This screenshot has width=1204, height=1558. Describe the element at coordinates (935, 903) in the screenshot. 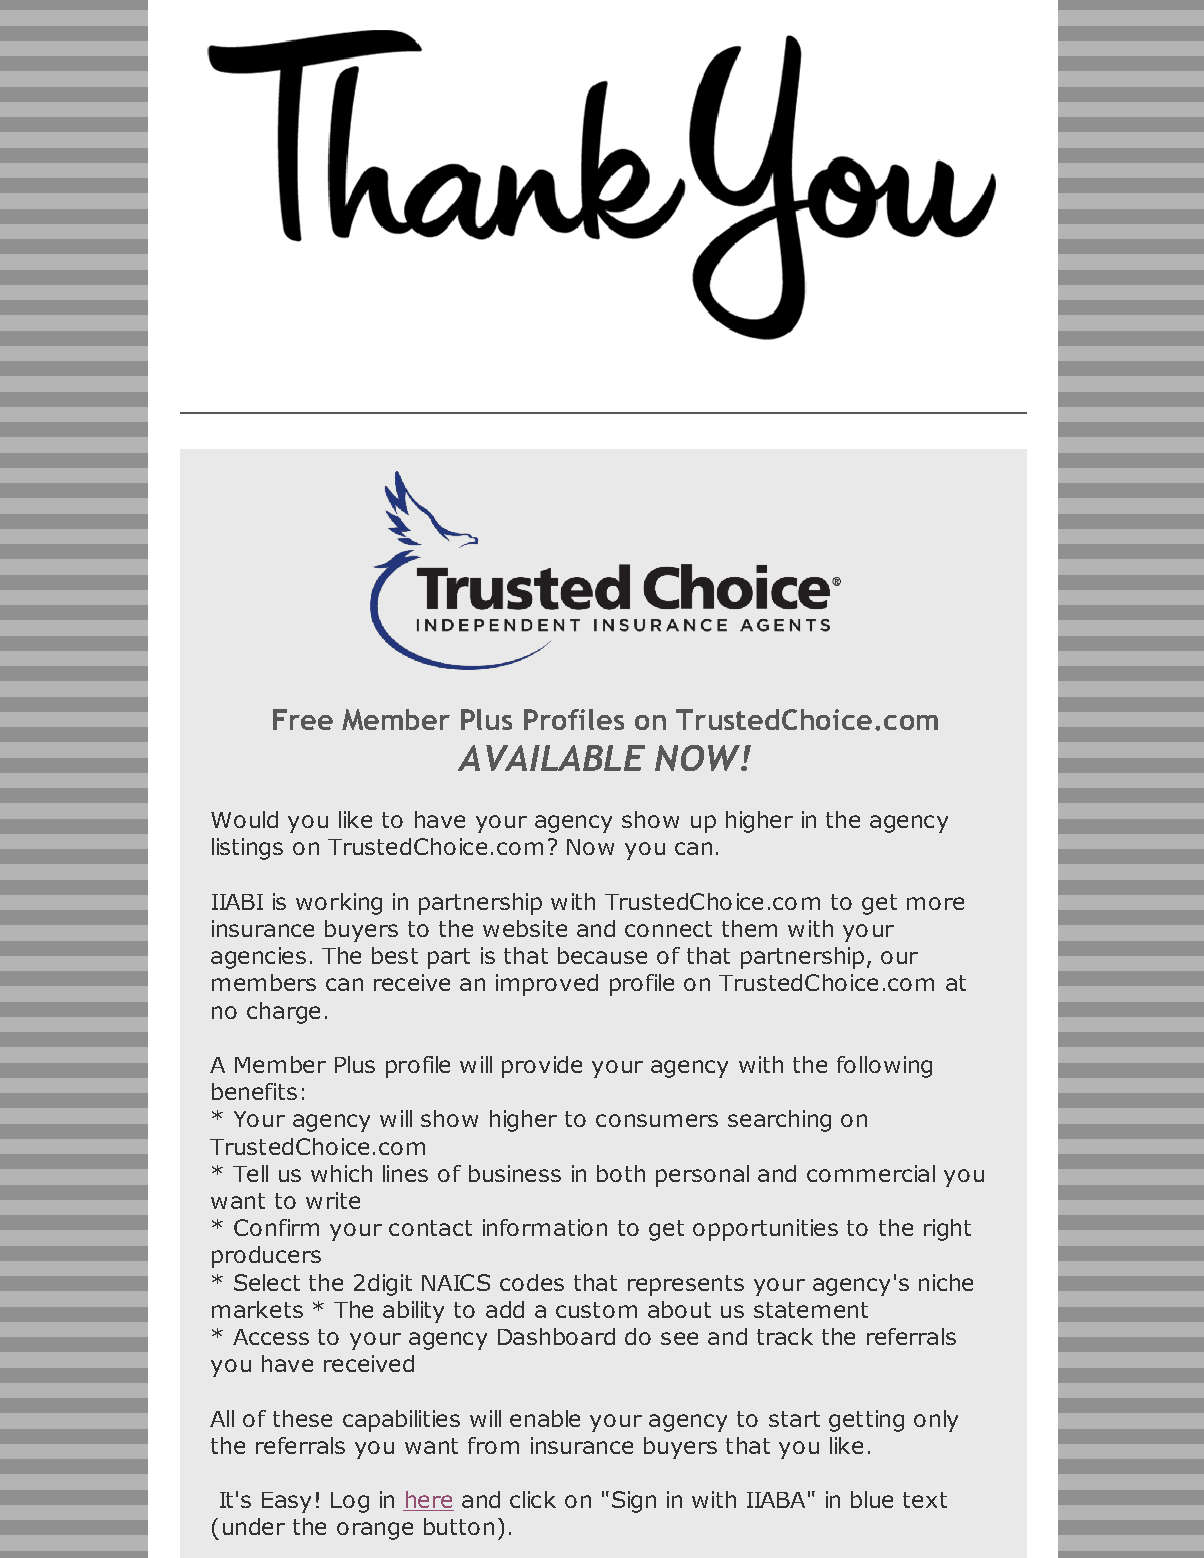

I see `more` at that location.
